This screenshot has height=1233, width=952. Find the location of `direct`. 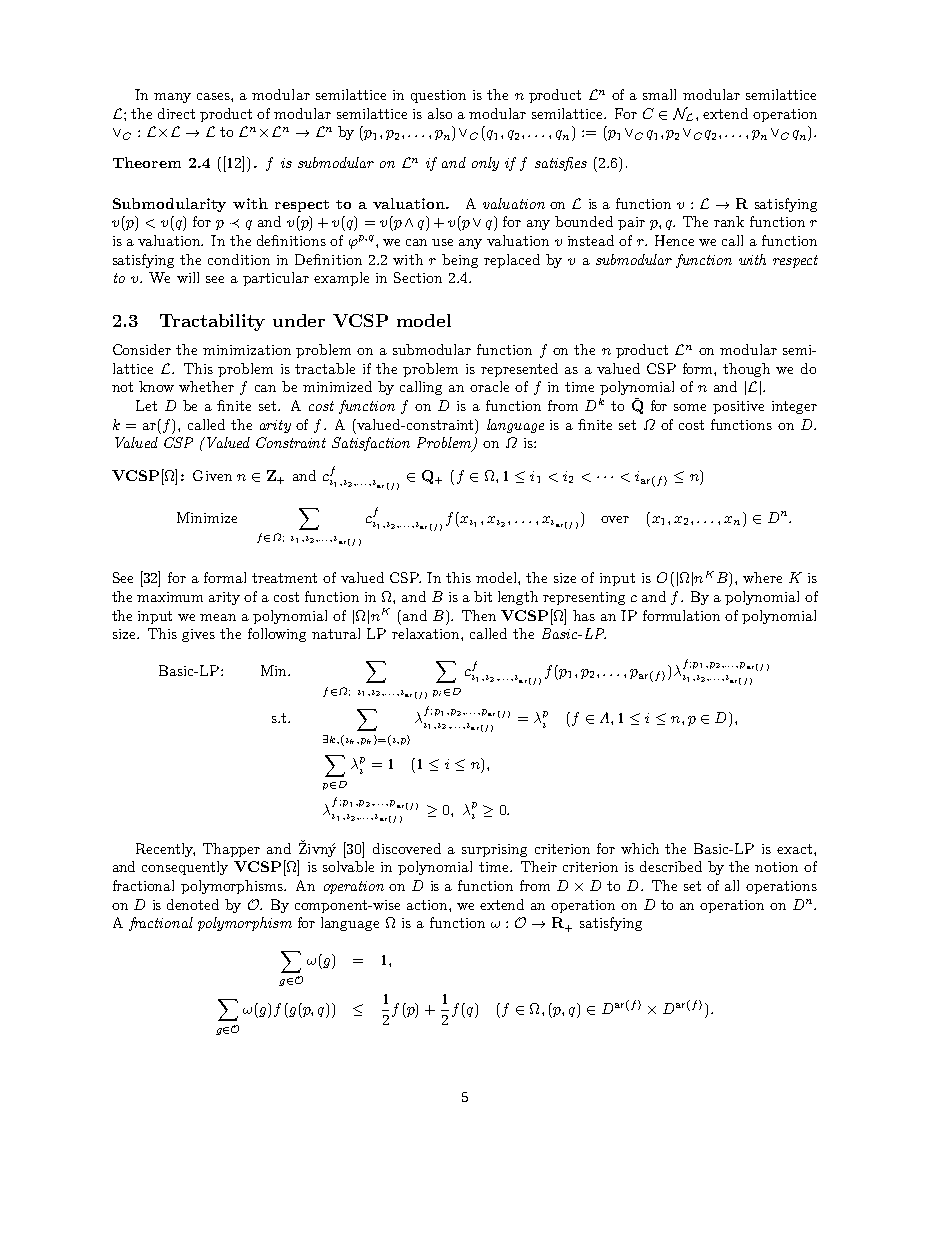

direct is located at coordinates (176, 113).
